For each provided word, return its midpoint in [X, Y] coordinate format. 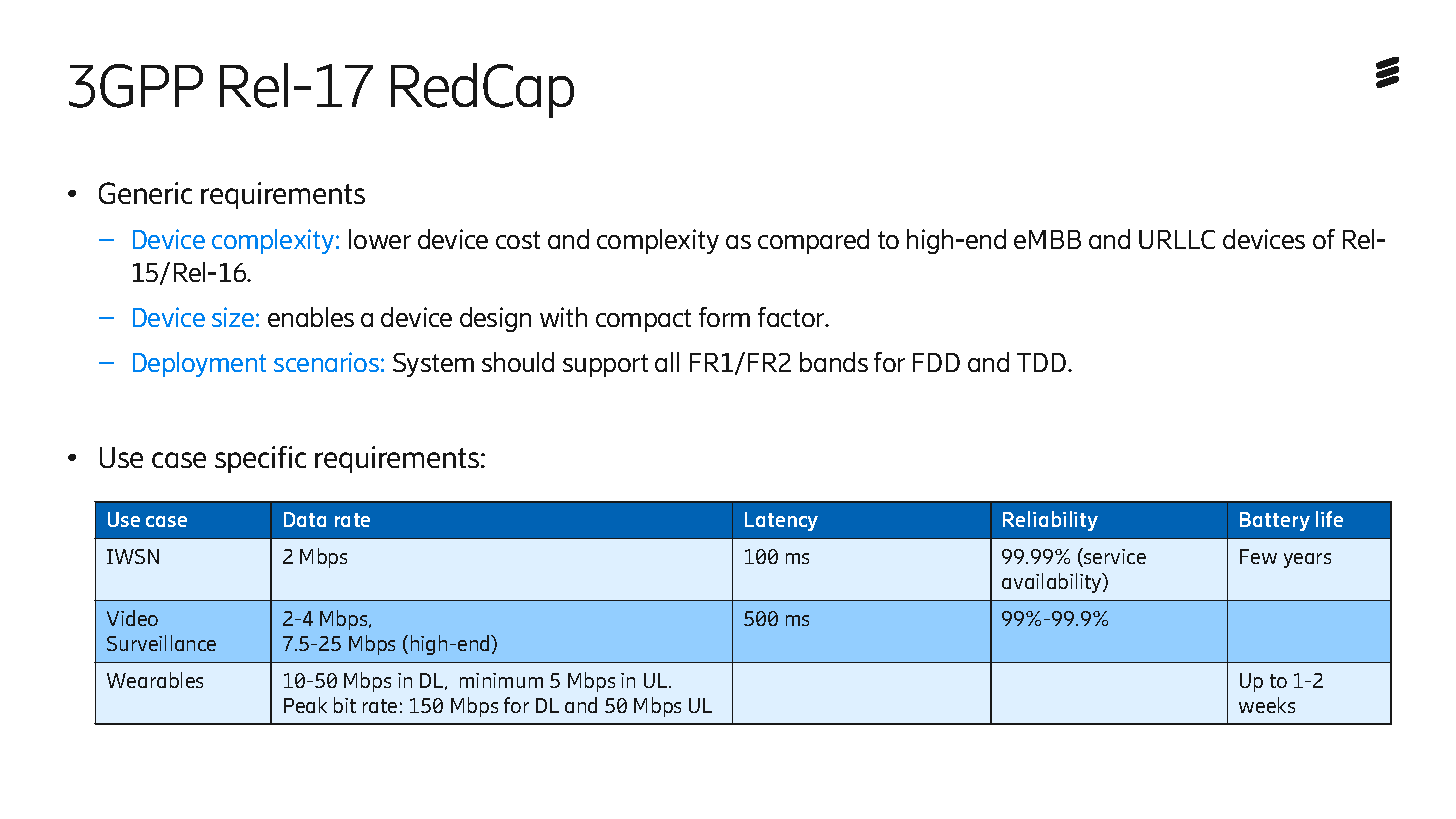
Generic [145, 193]
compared [813, 241]
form [724, 317]
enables [311, 317]
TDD [1043, 362]
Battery [1275, 521]
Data [305, 519]
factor [792, 317]
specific [260, 459]
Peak [305, 705]
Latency [781, 521]
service [1114, 557]
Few [1258, 556]
